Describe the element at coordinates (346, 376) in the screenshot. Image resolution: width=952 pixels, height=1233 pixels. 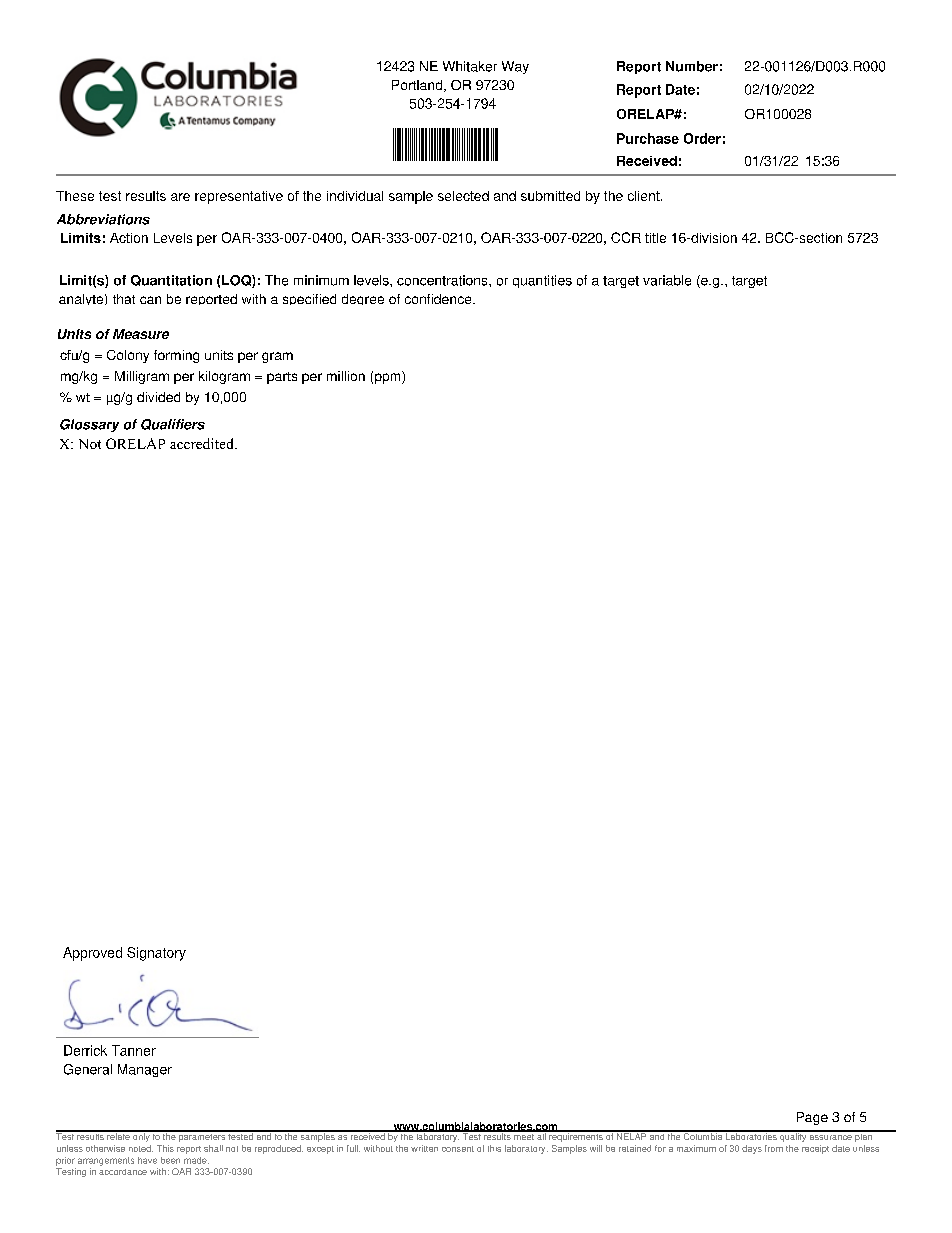
I see `million` at that location.
